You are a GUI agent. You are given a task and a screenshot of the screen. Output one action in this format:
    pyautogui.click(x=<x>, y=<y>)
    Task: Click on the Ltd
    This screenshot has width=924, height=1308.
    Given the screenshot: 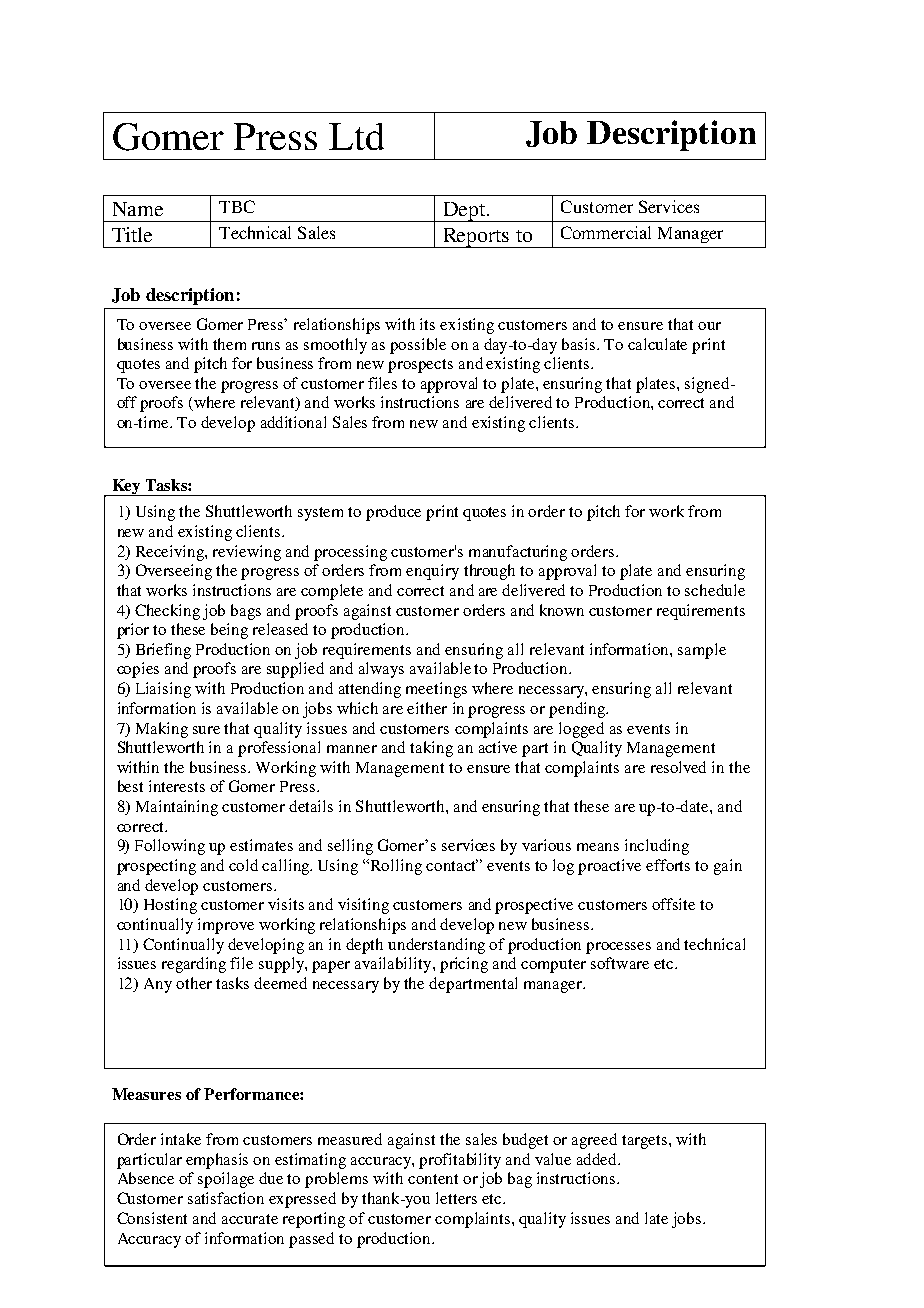 What is the action you would take?
    pyautogui.click(x=356, y=136)
